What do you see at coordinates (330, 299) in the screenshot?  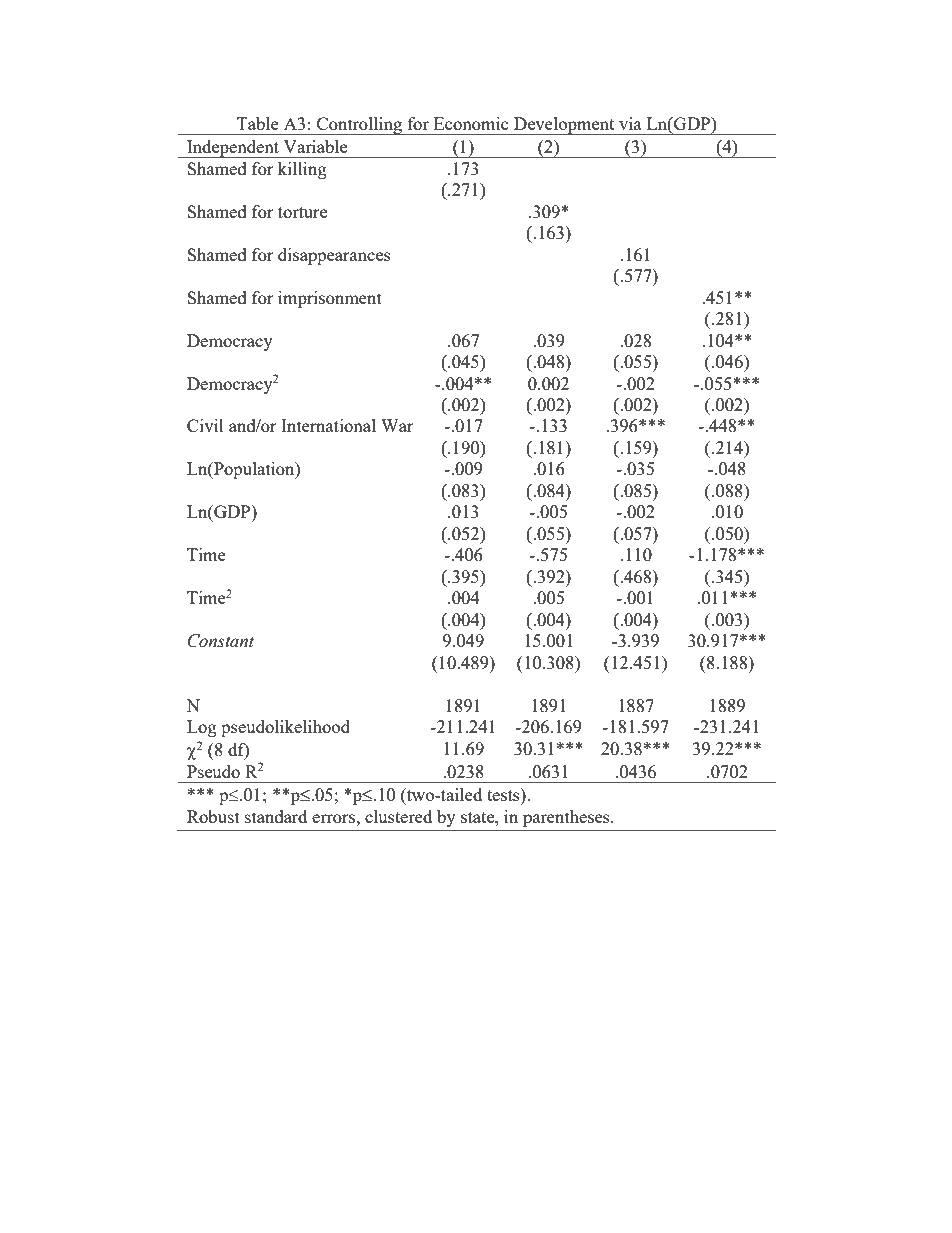 I see `imprisonment` at bounding box center [330, 299].
